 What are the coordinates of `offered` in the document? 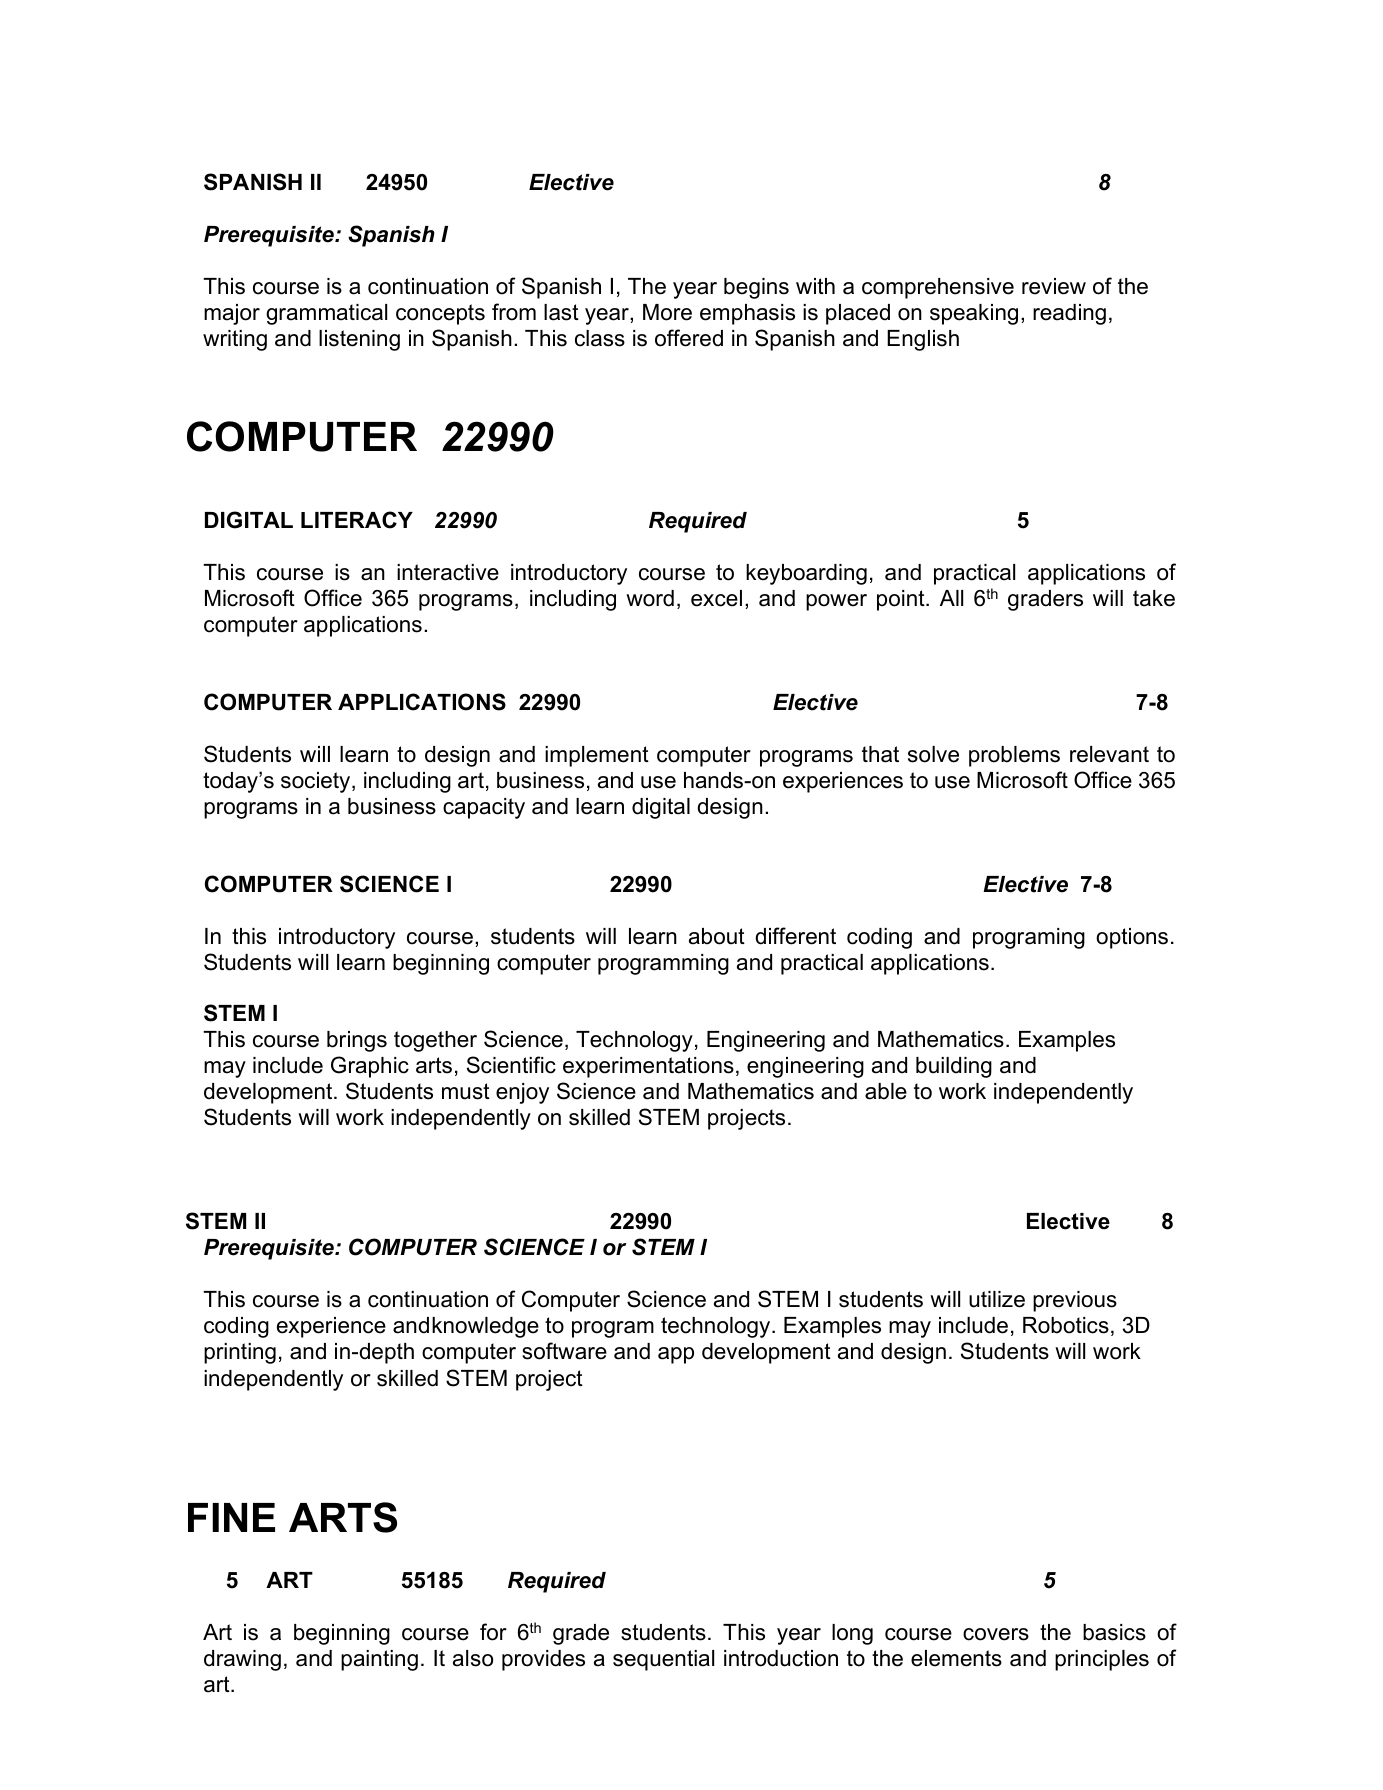 It's located at (689, 338).
